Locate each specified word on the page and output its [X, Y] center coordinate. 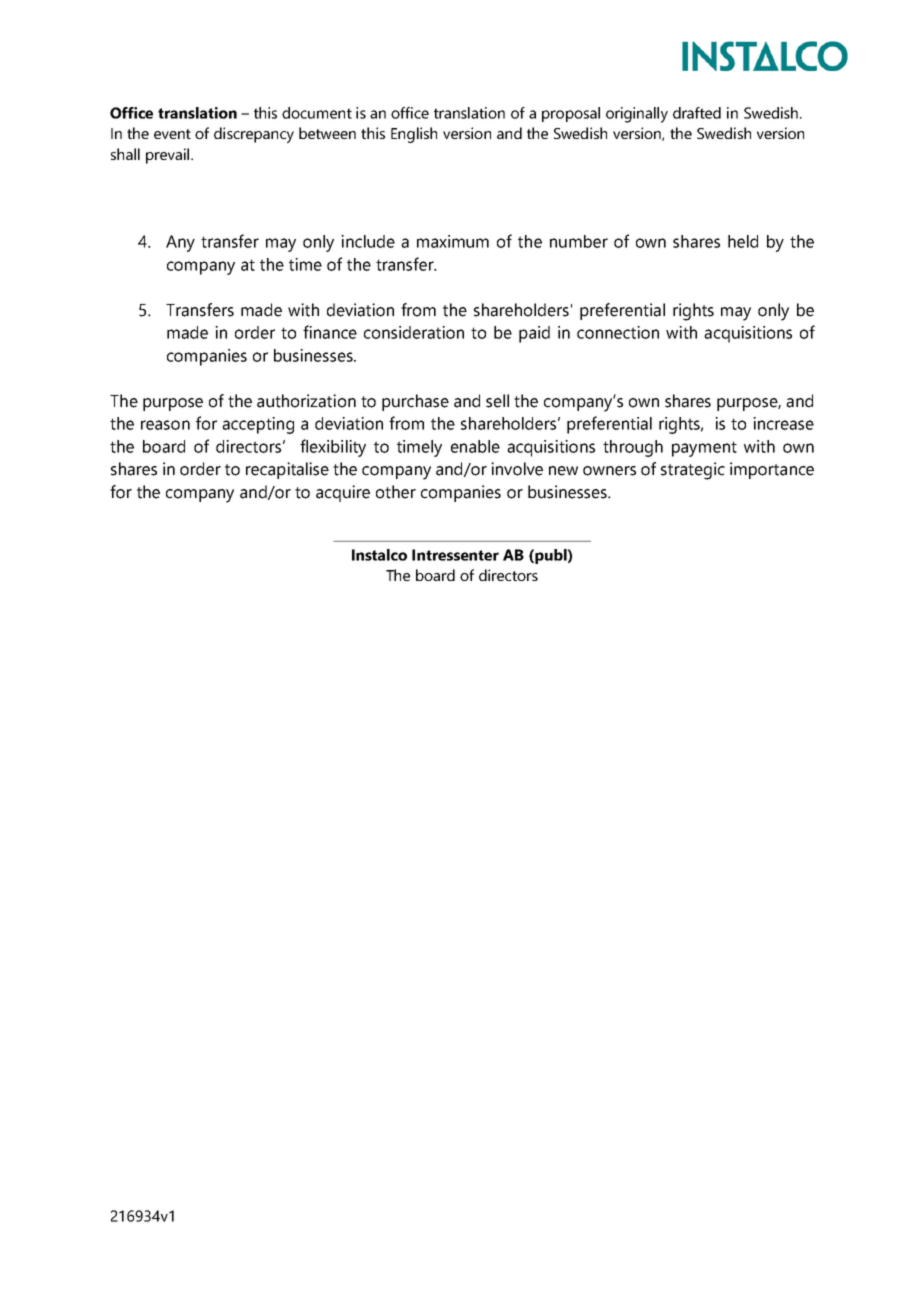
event [172, 134]
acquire [343, 493]
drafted [697, 113]
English [414, 135]
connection [618, 332]
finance [330, 332]
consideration [414, 332]
